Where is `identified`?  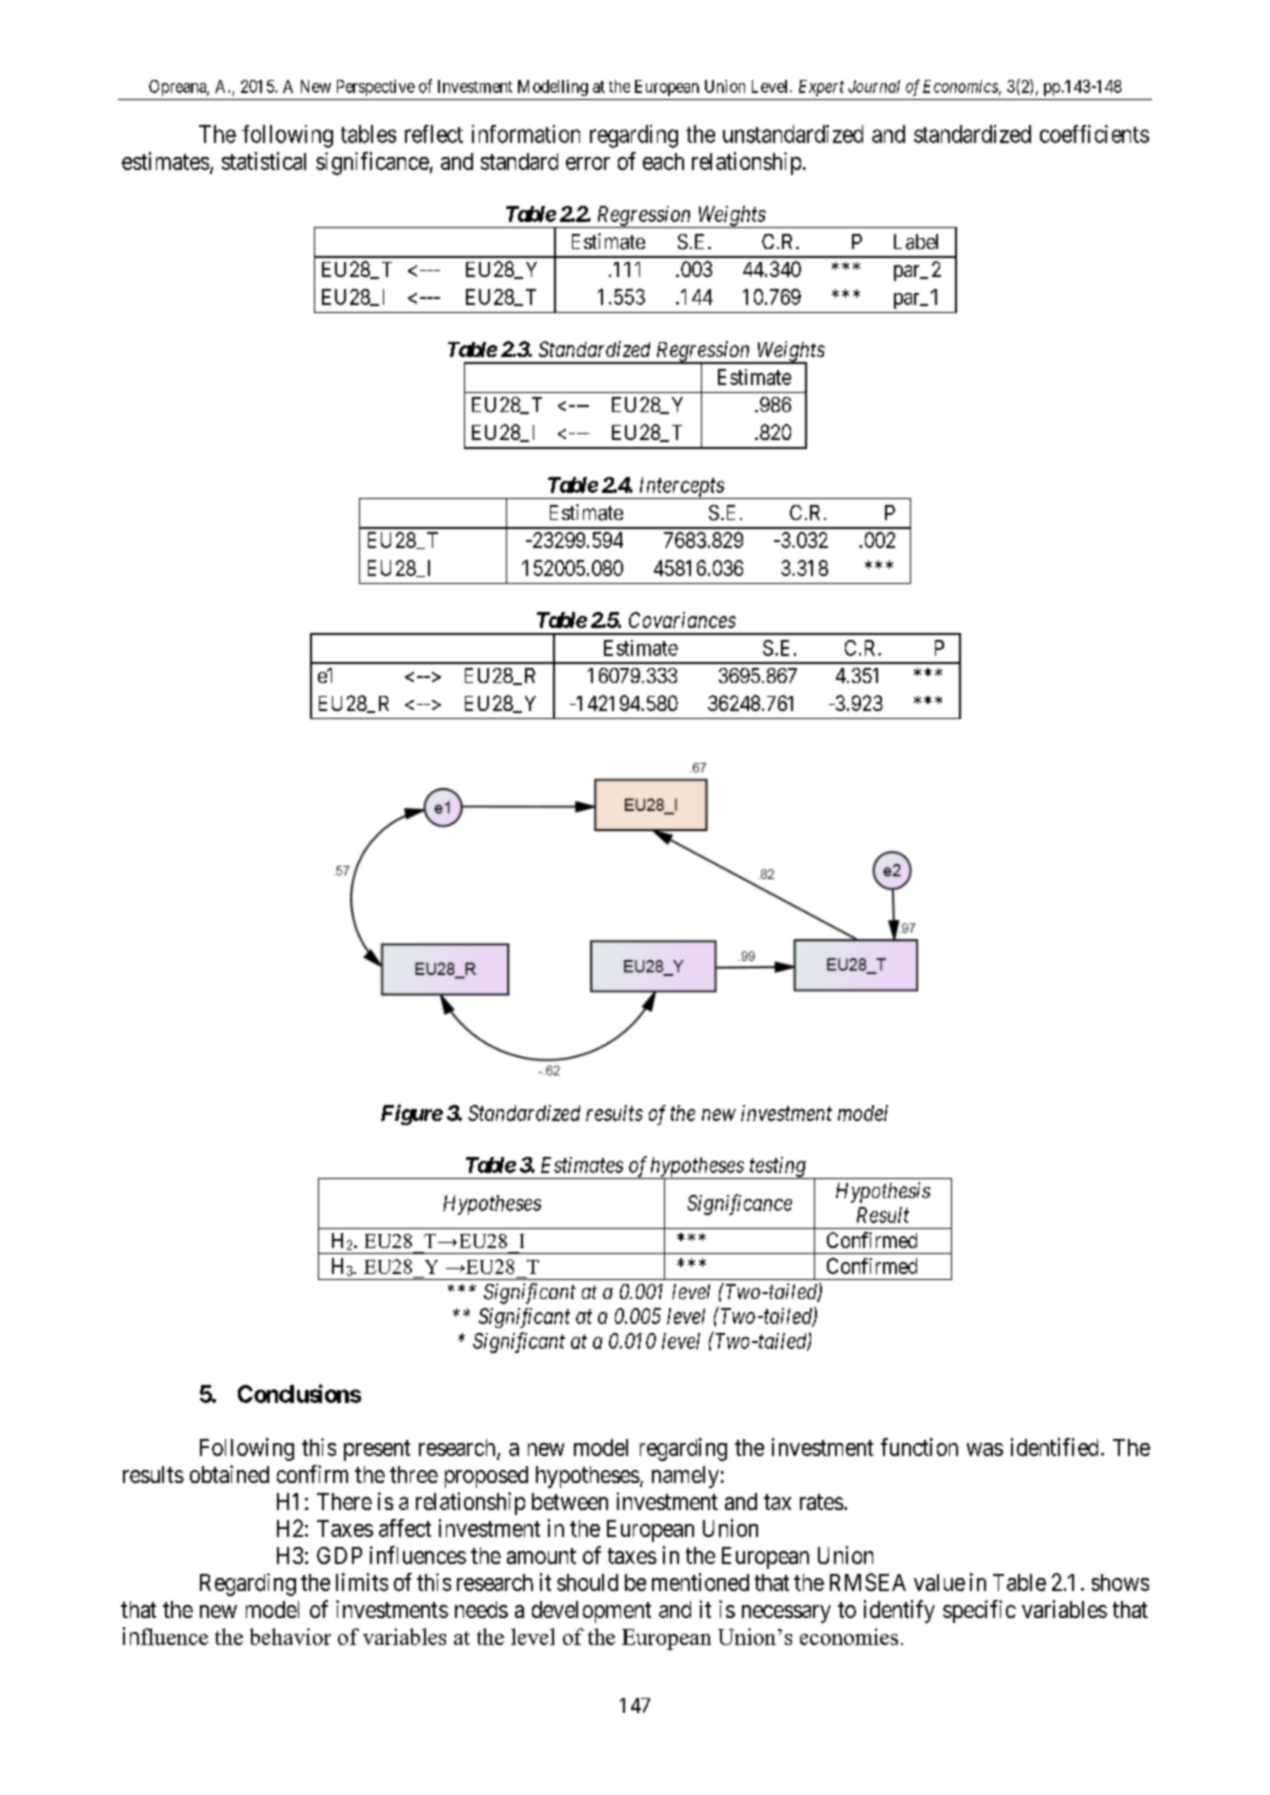
identified is located at coordinates (1054, 1447).
